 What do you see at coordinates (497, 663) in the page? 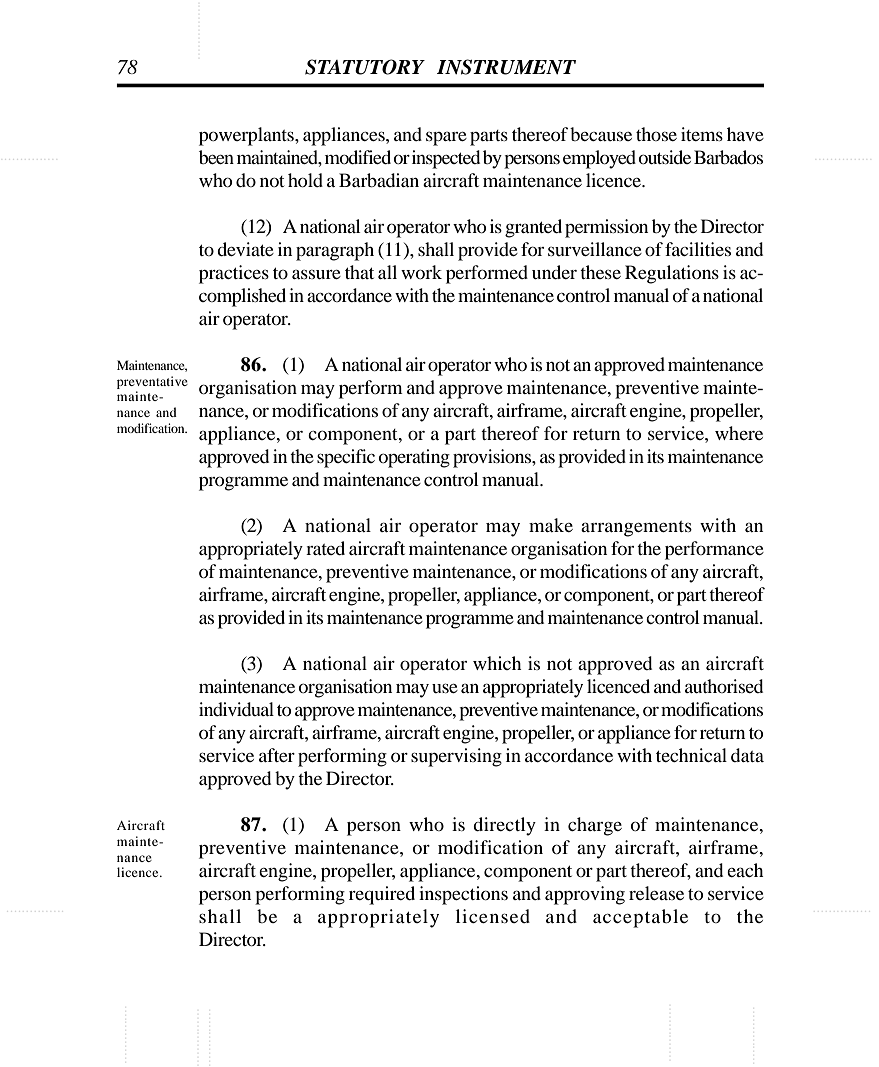
I see `which` at bounding box center [497, 663].
